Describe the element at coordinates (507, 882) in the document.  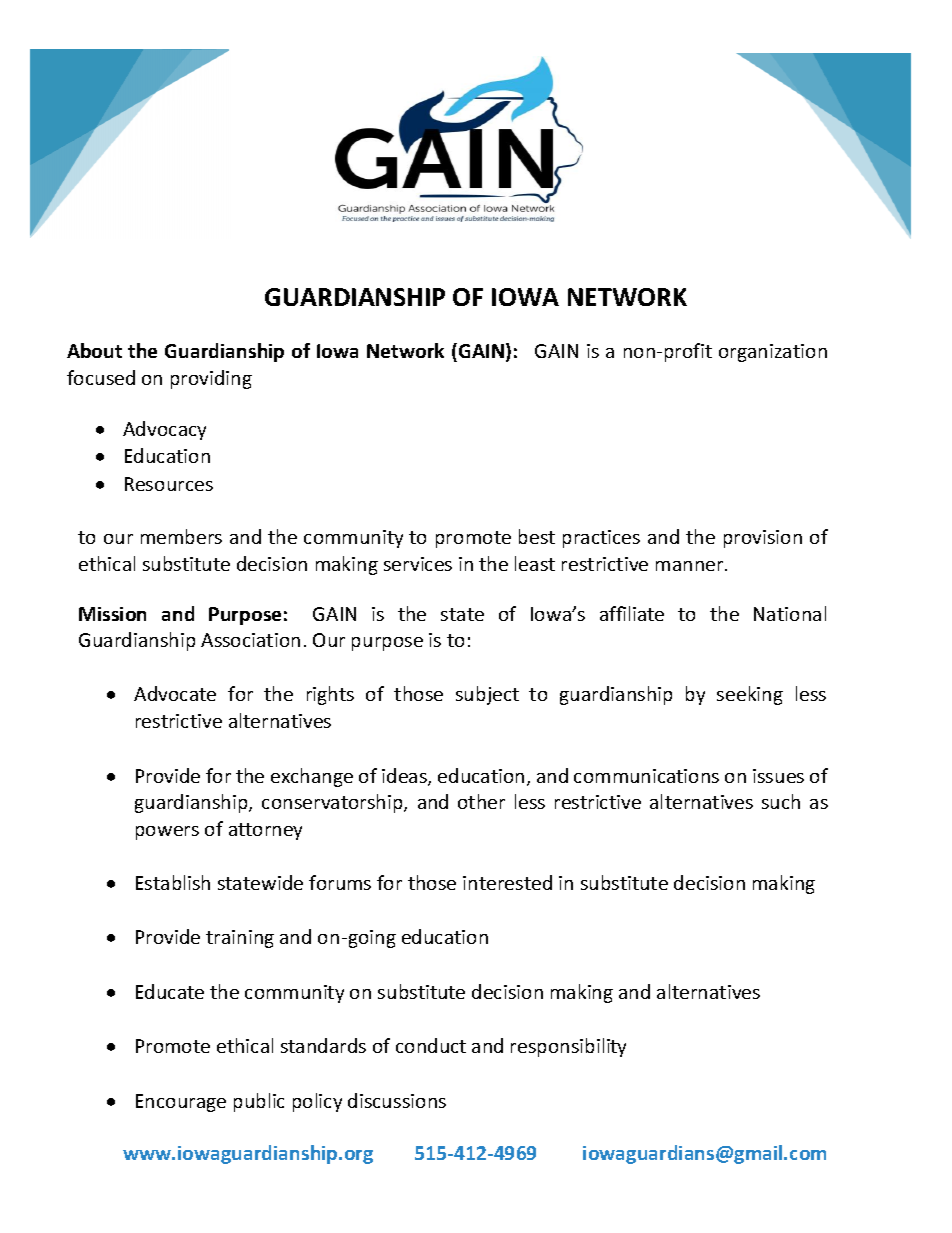
I see `interested` at that location.
